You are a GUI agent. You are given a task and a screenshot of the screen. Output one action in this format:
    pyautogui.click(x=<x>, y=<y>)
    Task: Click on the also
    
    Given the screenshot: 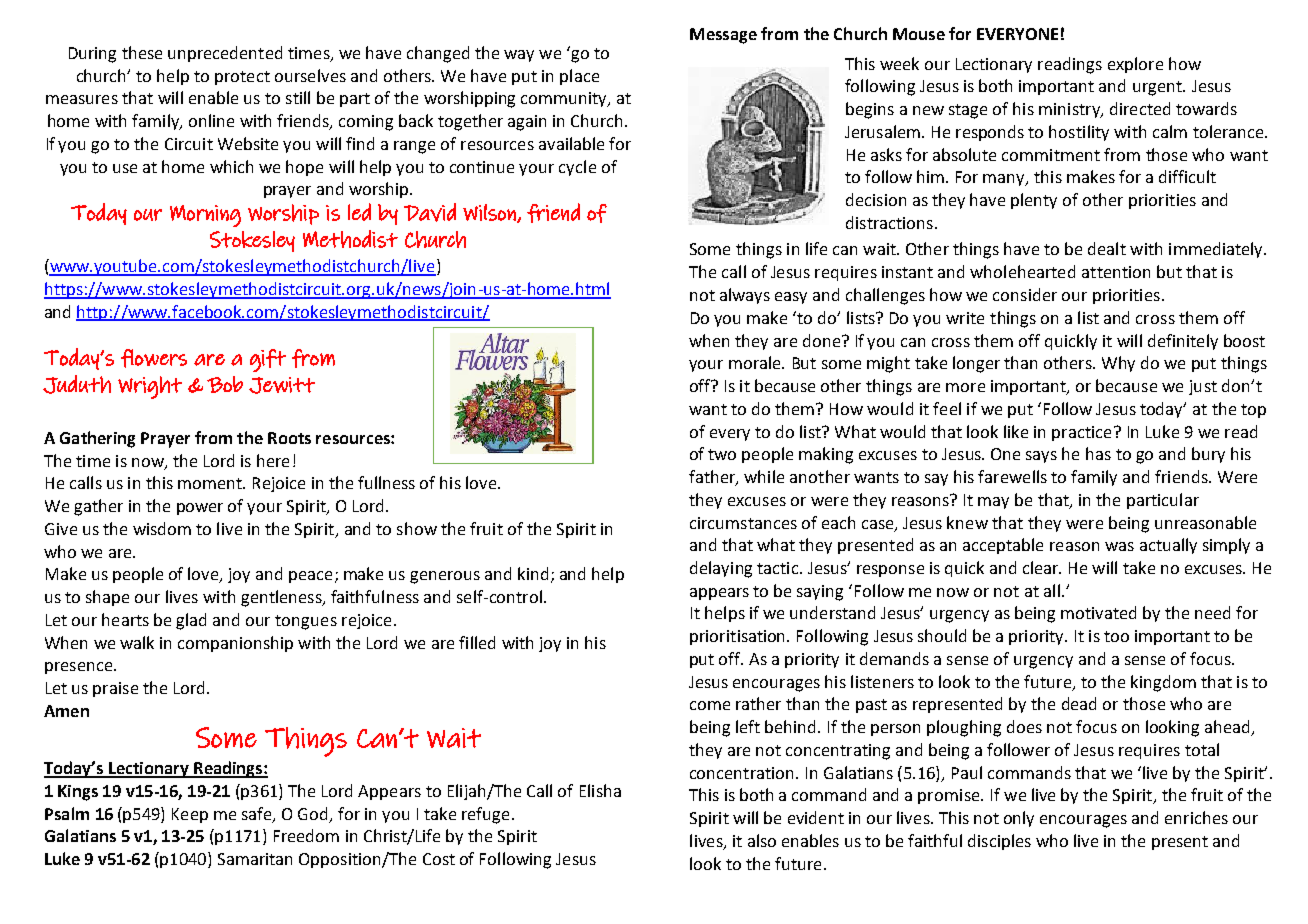 What is the action you would take?
    pyautogui.click(x=762, y=840)
